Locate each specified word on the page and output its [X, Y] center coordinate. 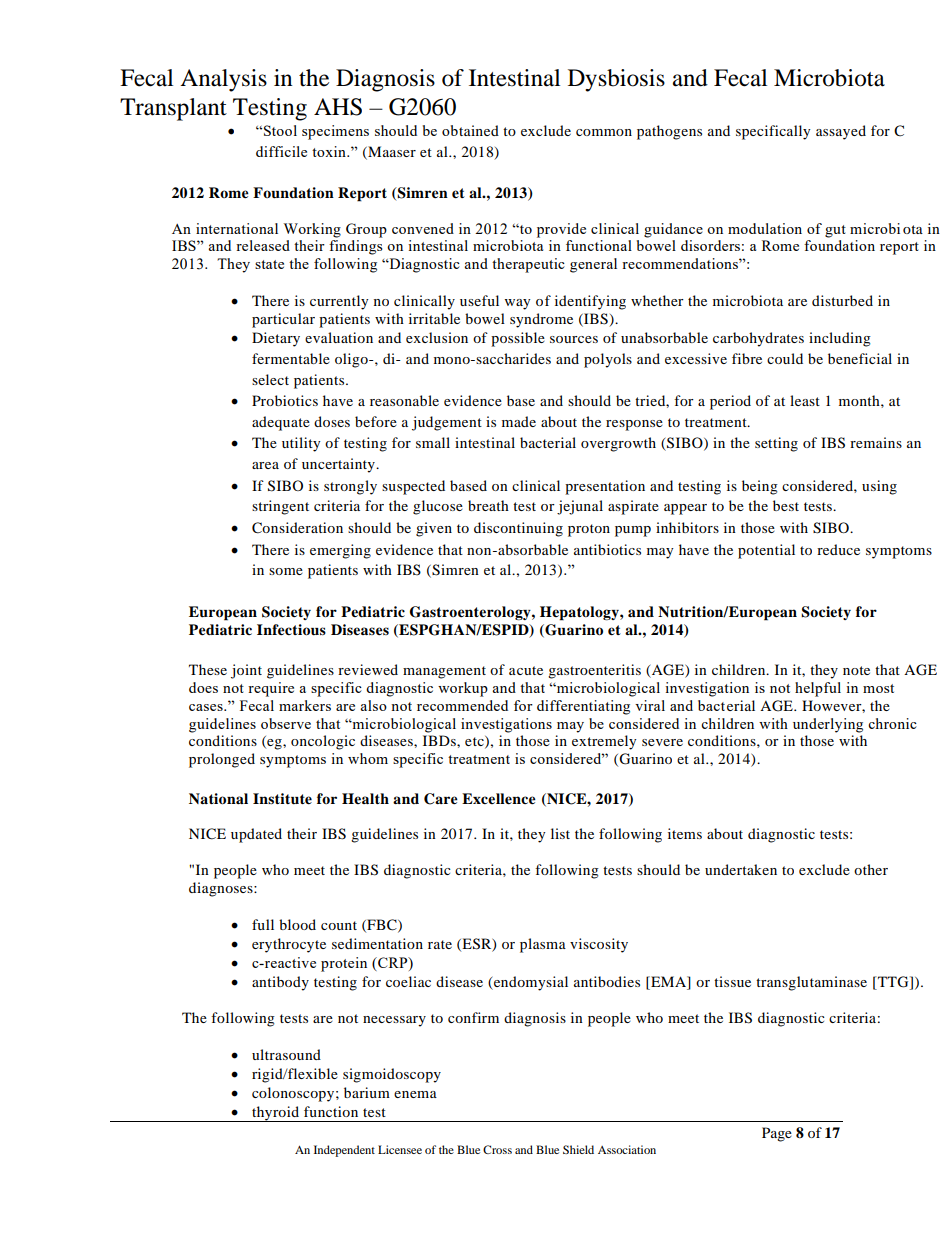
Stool [280, 130]
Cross [497, 1149]
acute [526, 670]
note [856, 670]
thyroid [276, 1114]
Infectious [291, 630]
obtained [470, 130]
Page [777, 1134]
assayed [841, 132]
